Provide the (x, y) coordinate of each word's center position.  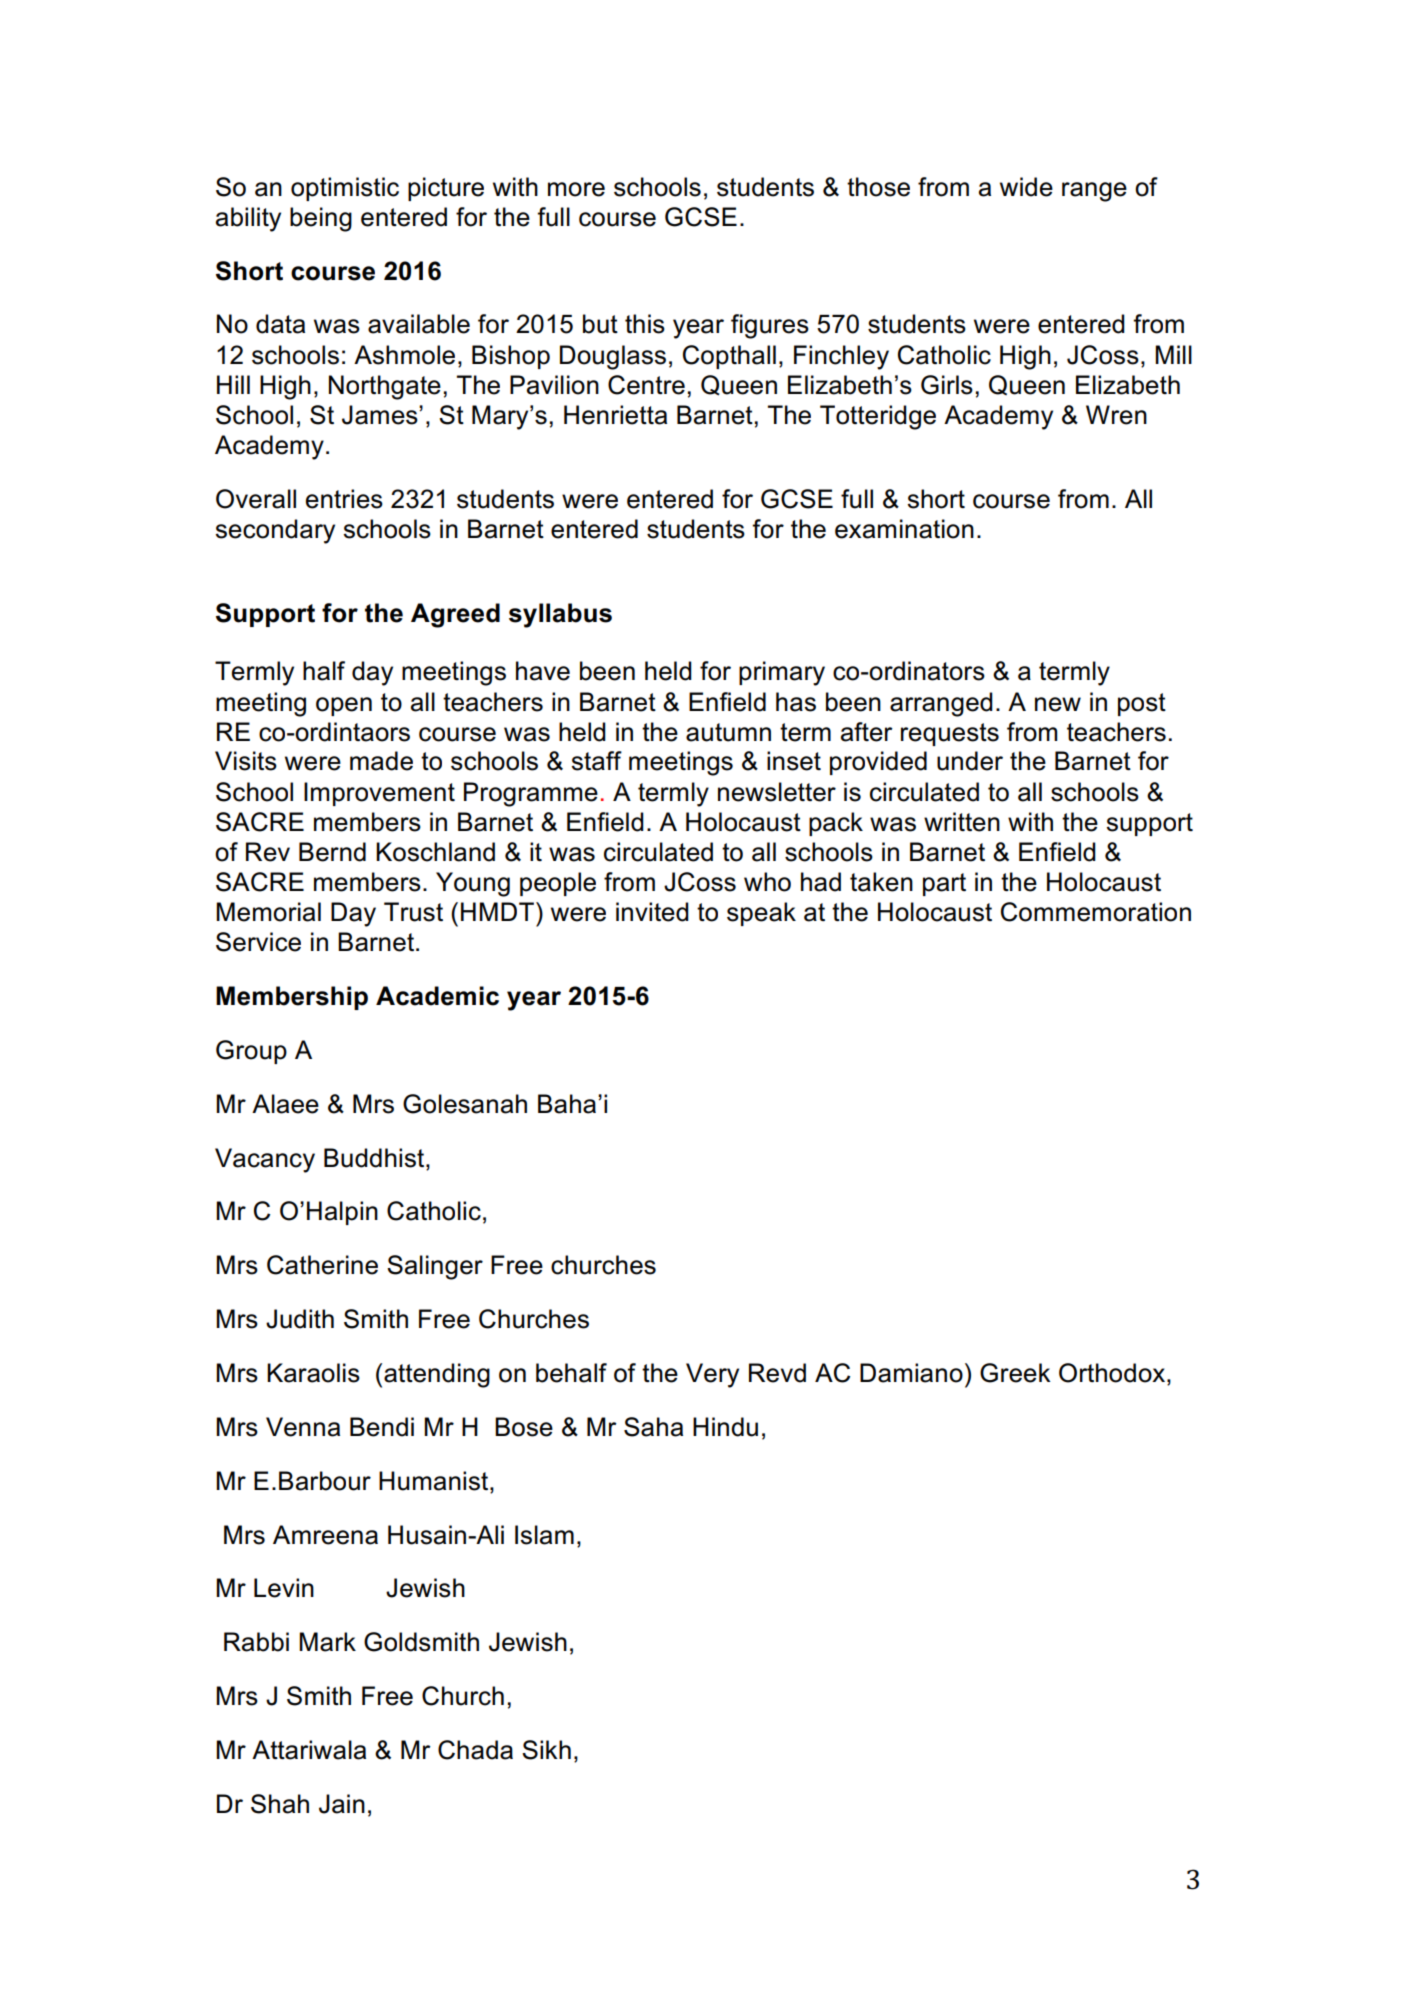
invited (652, 912)
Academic (437, 996)
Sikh (546, 1750)
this (645, 324)
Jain (342, 1804)
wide (1026, 187)
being (321, 219)
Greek (1015, 1373)
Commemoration (1096, 912)
